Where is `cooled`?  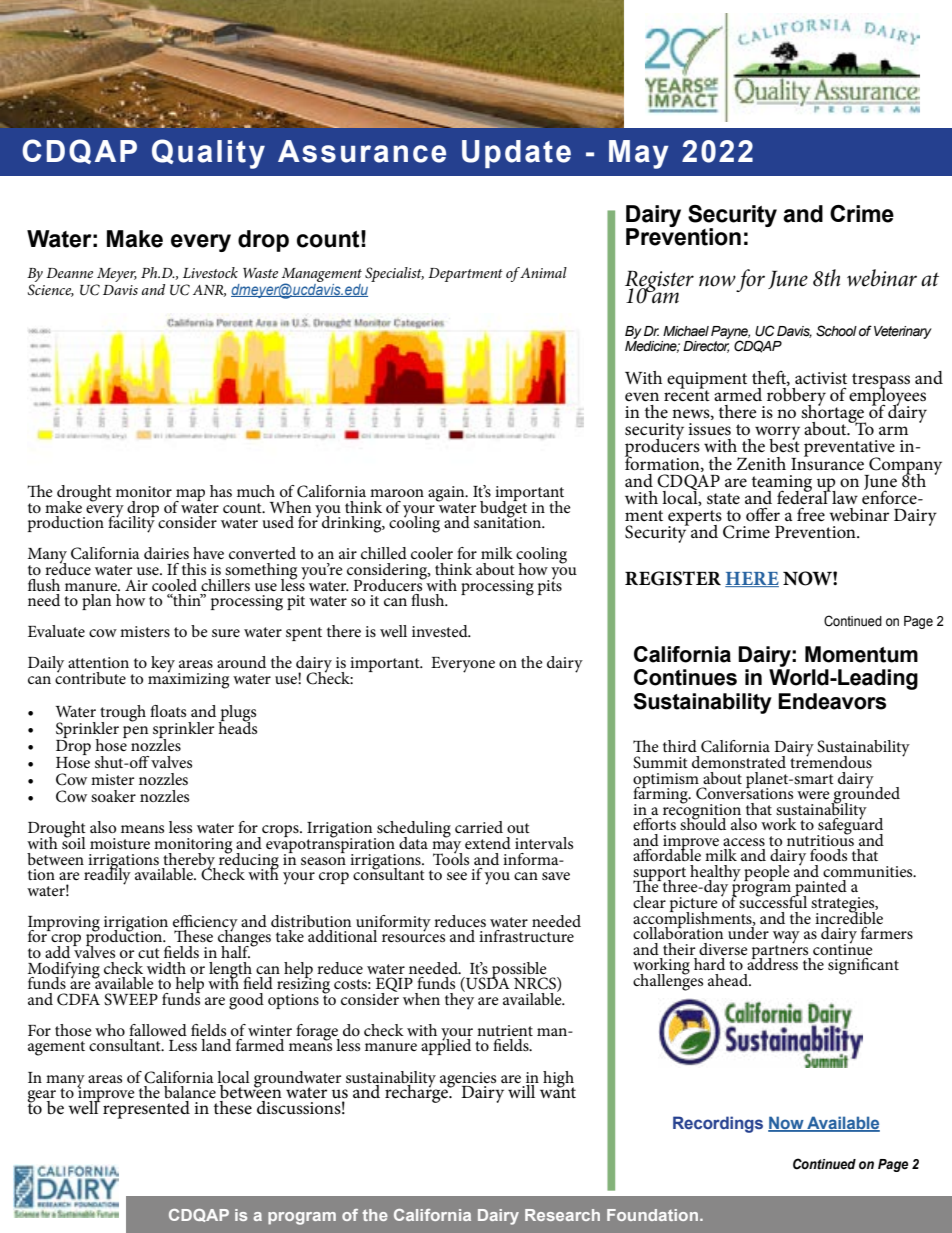 cooled is located at coordinates (174, 585).
